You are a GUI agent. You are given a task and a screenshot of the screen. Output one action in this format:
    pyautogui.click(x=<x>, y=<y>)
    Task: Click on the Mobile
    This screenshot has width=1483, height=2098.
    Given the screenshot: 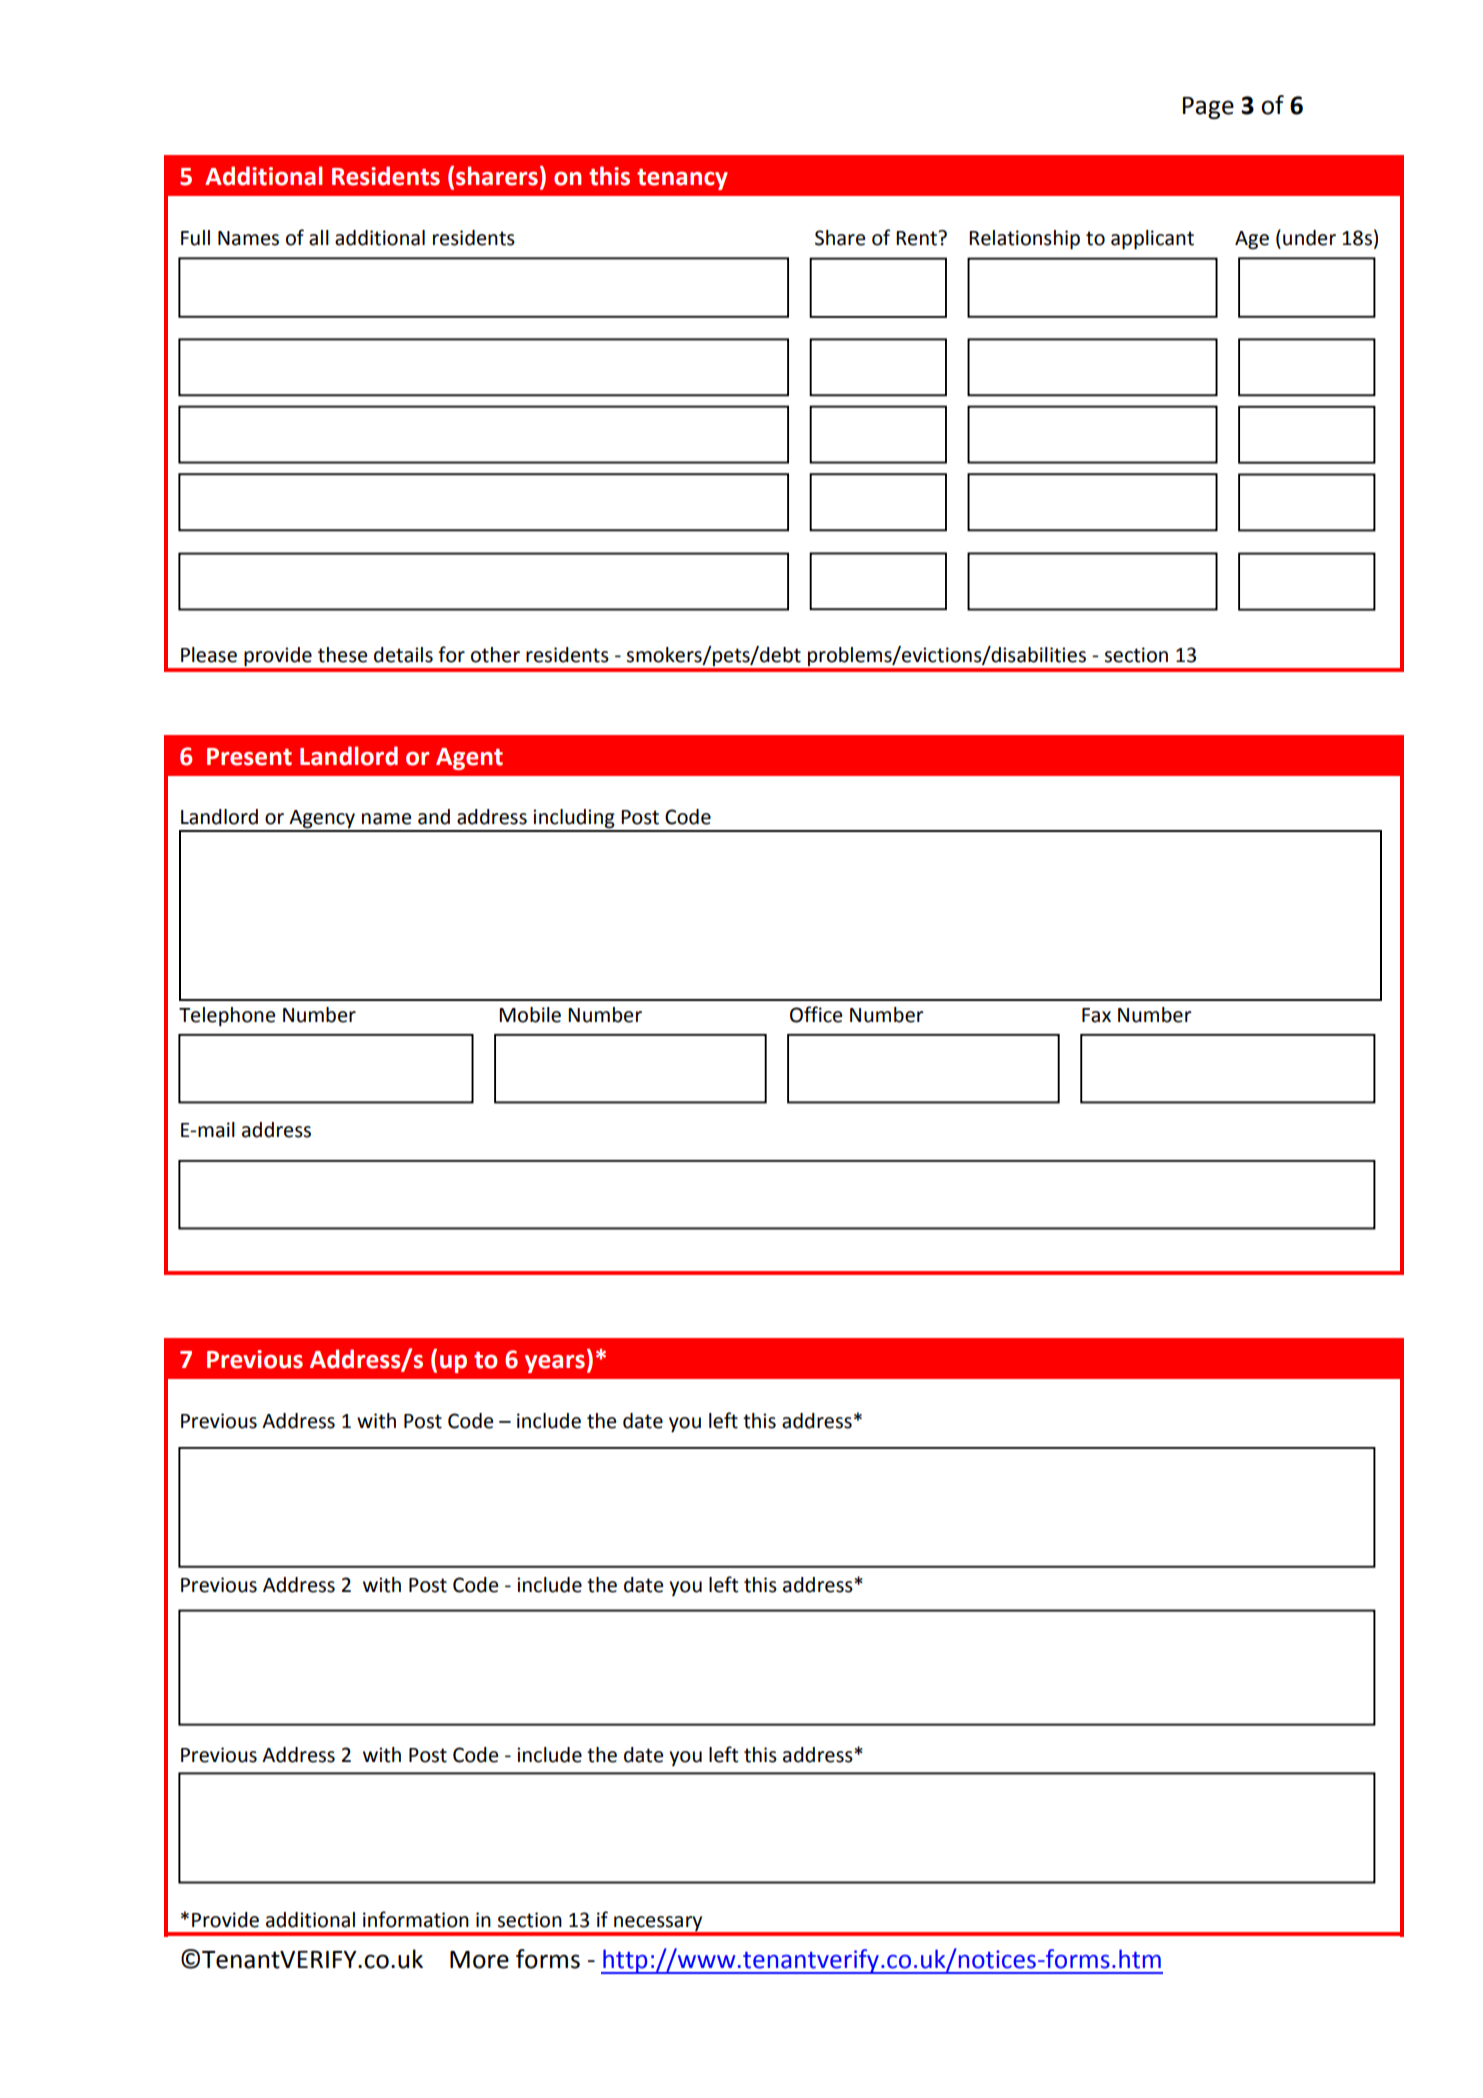 What is the action you would take?
    pyautogui.click(x=530, y=1015)
